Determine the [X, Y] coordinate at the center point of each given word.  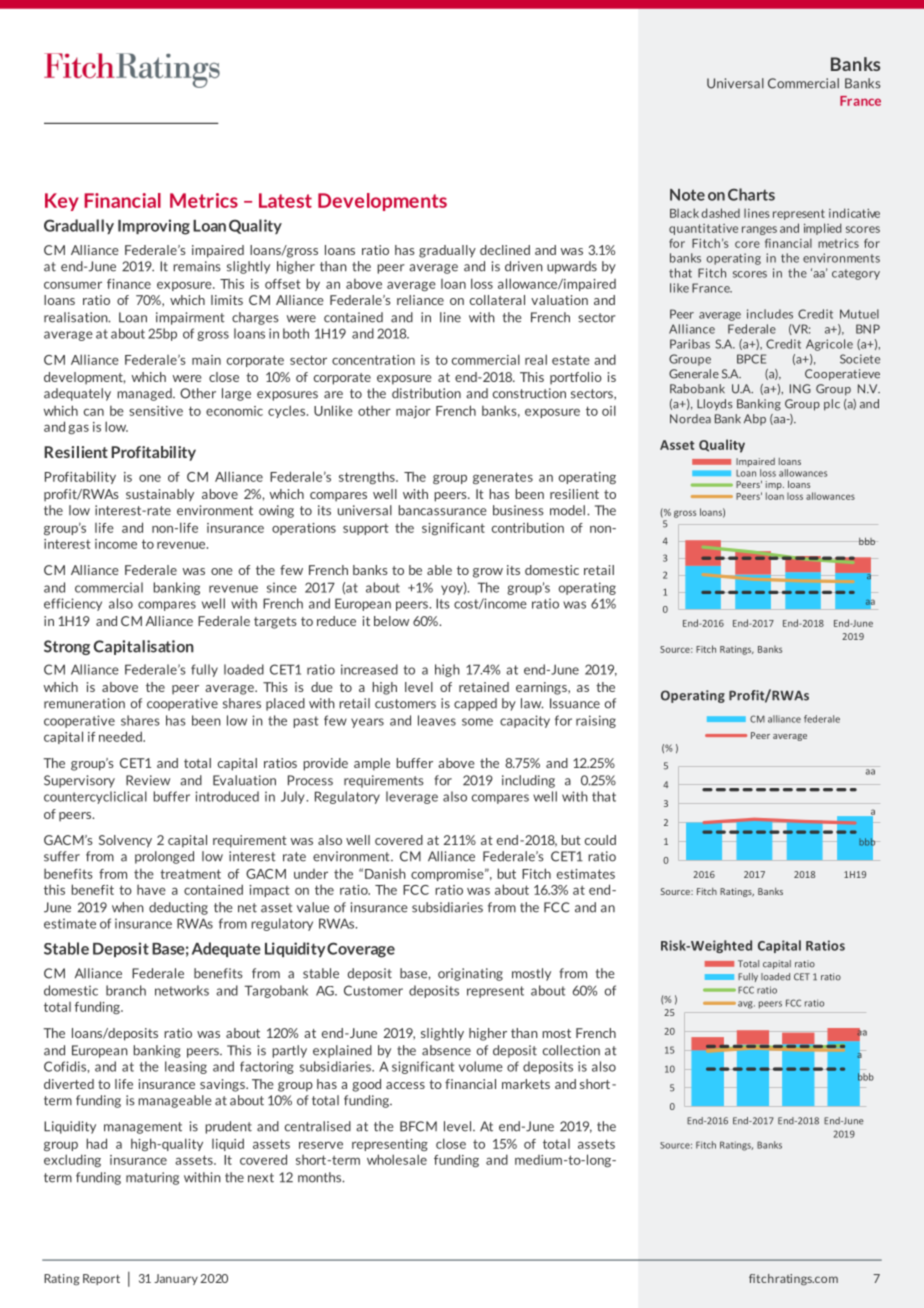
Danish [385, 874]
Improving [154, 227]
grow [488, 573]
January [176, 1279]
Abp [755, 419]
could [600, 840]
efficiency [73, 604]
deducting [178, 908]
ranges [759, 230]
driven [524, 266]
